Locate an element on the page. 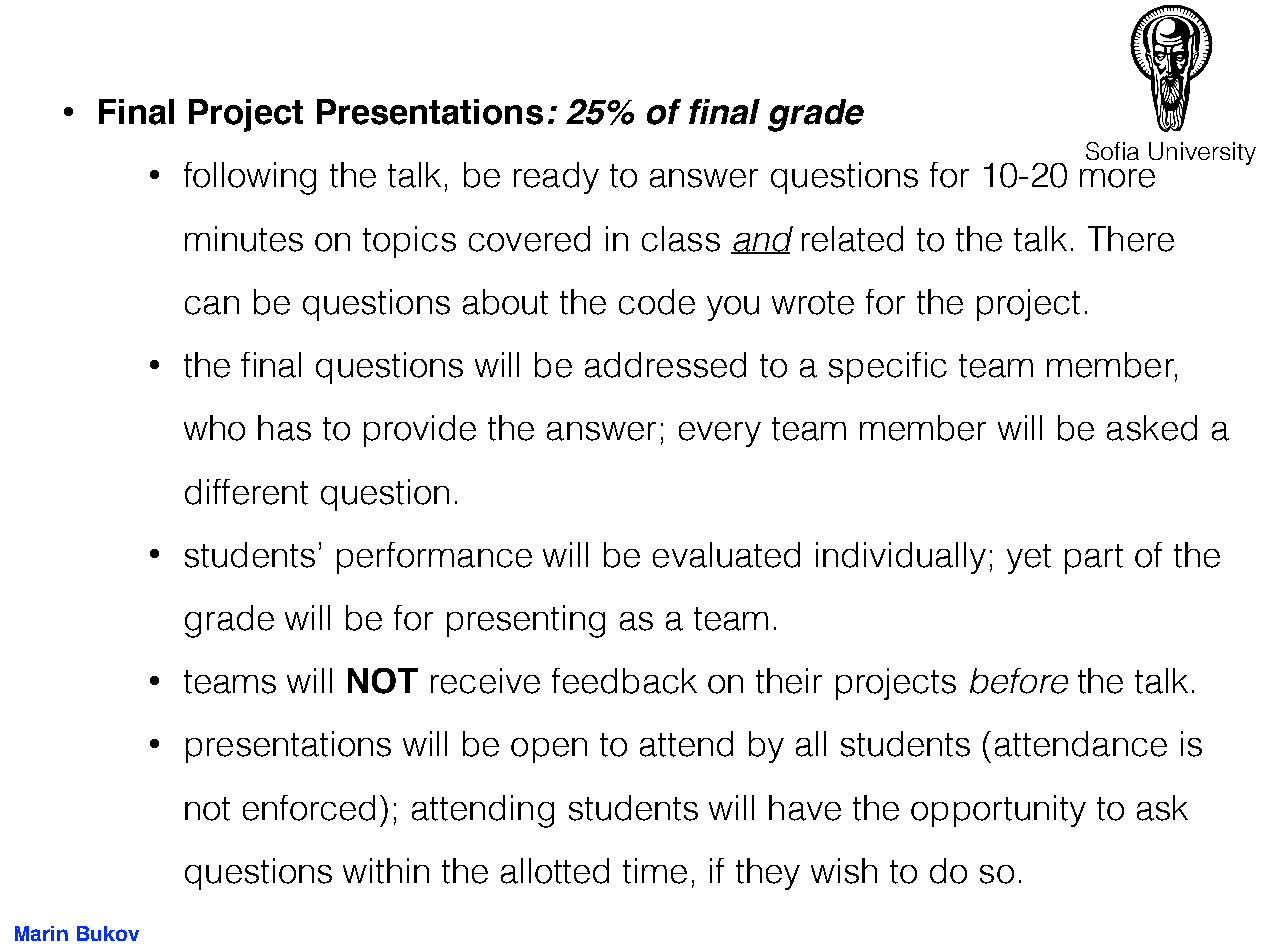 The height and width of the document is (952, 1270). evaluated is located at coordinates (726, 555).
